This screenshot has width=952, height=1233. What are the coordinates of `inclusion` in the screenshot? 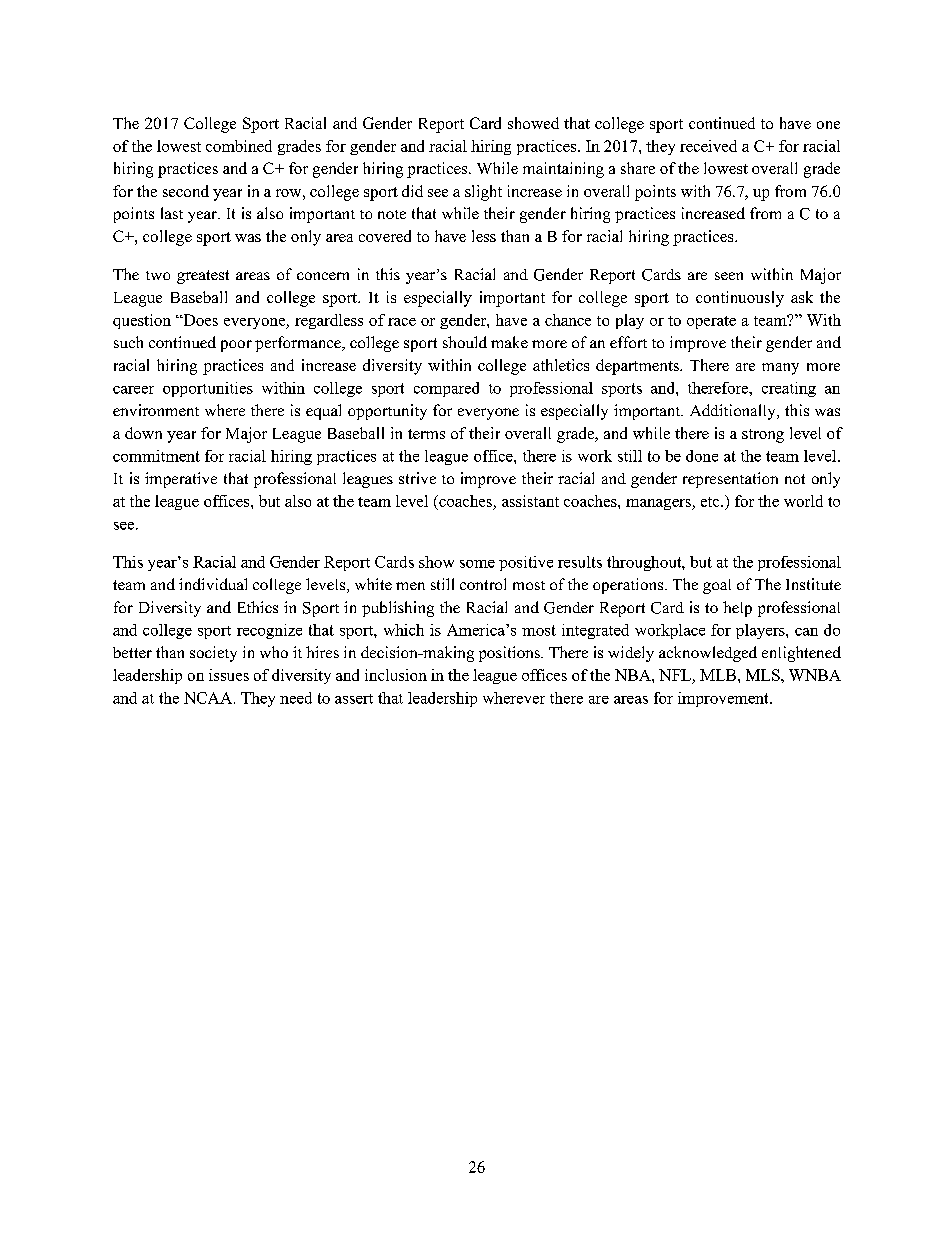 It's located at (396, 675).
